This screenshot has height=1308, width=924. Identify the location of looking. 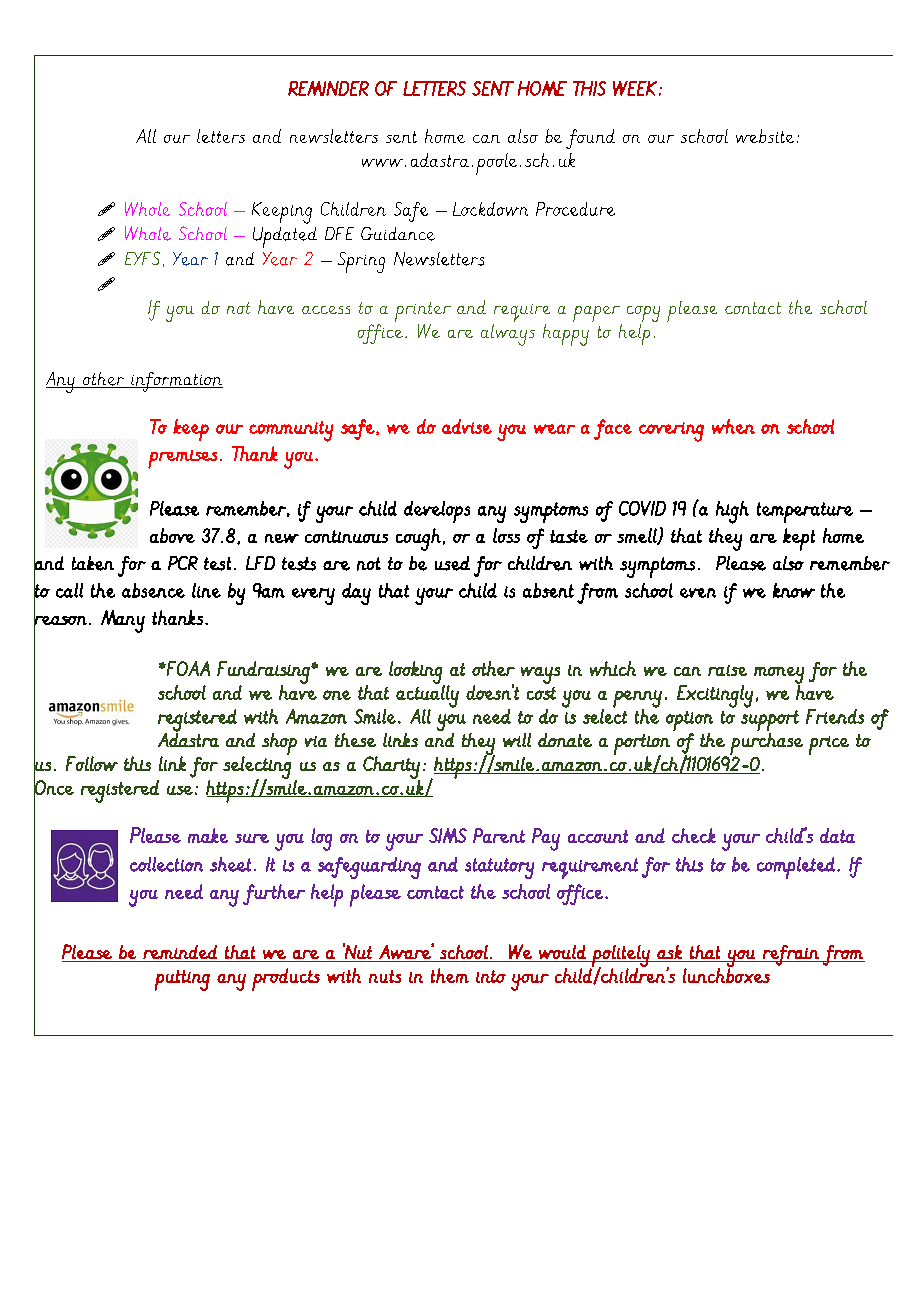
(417, 673).
